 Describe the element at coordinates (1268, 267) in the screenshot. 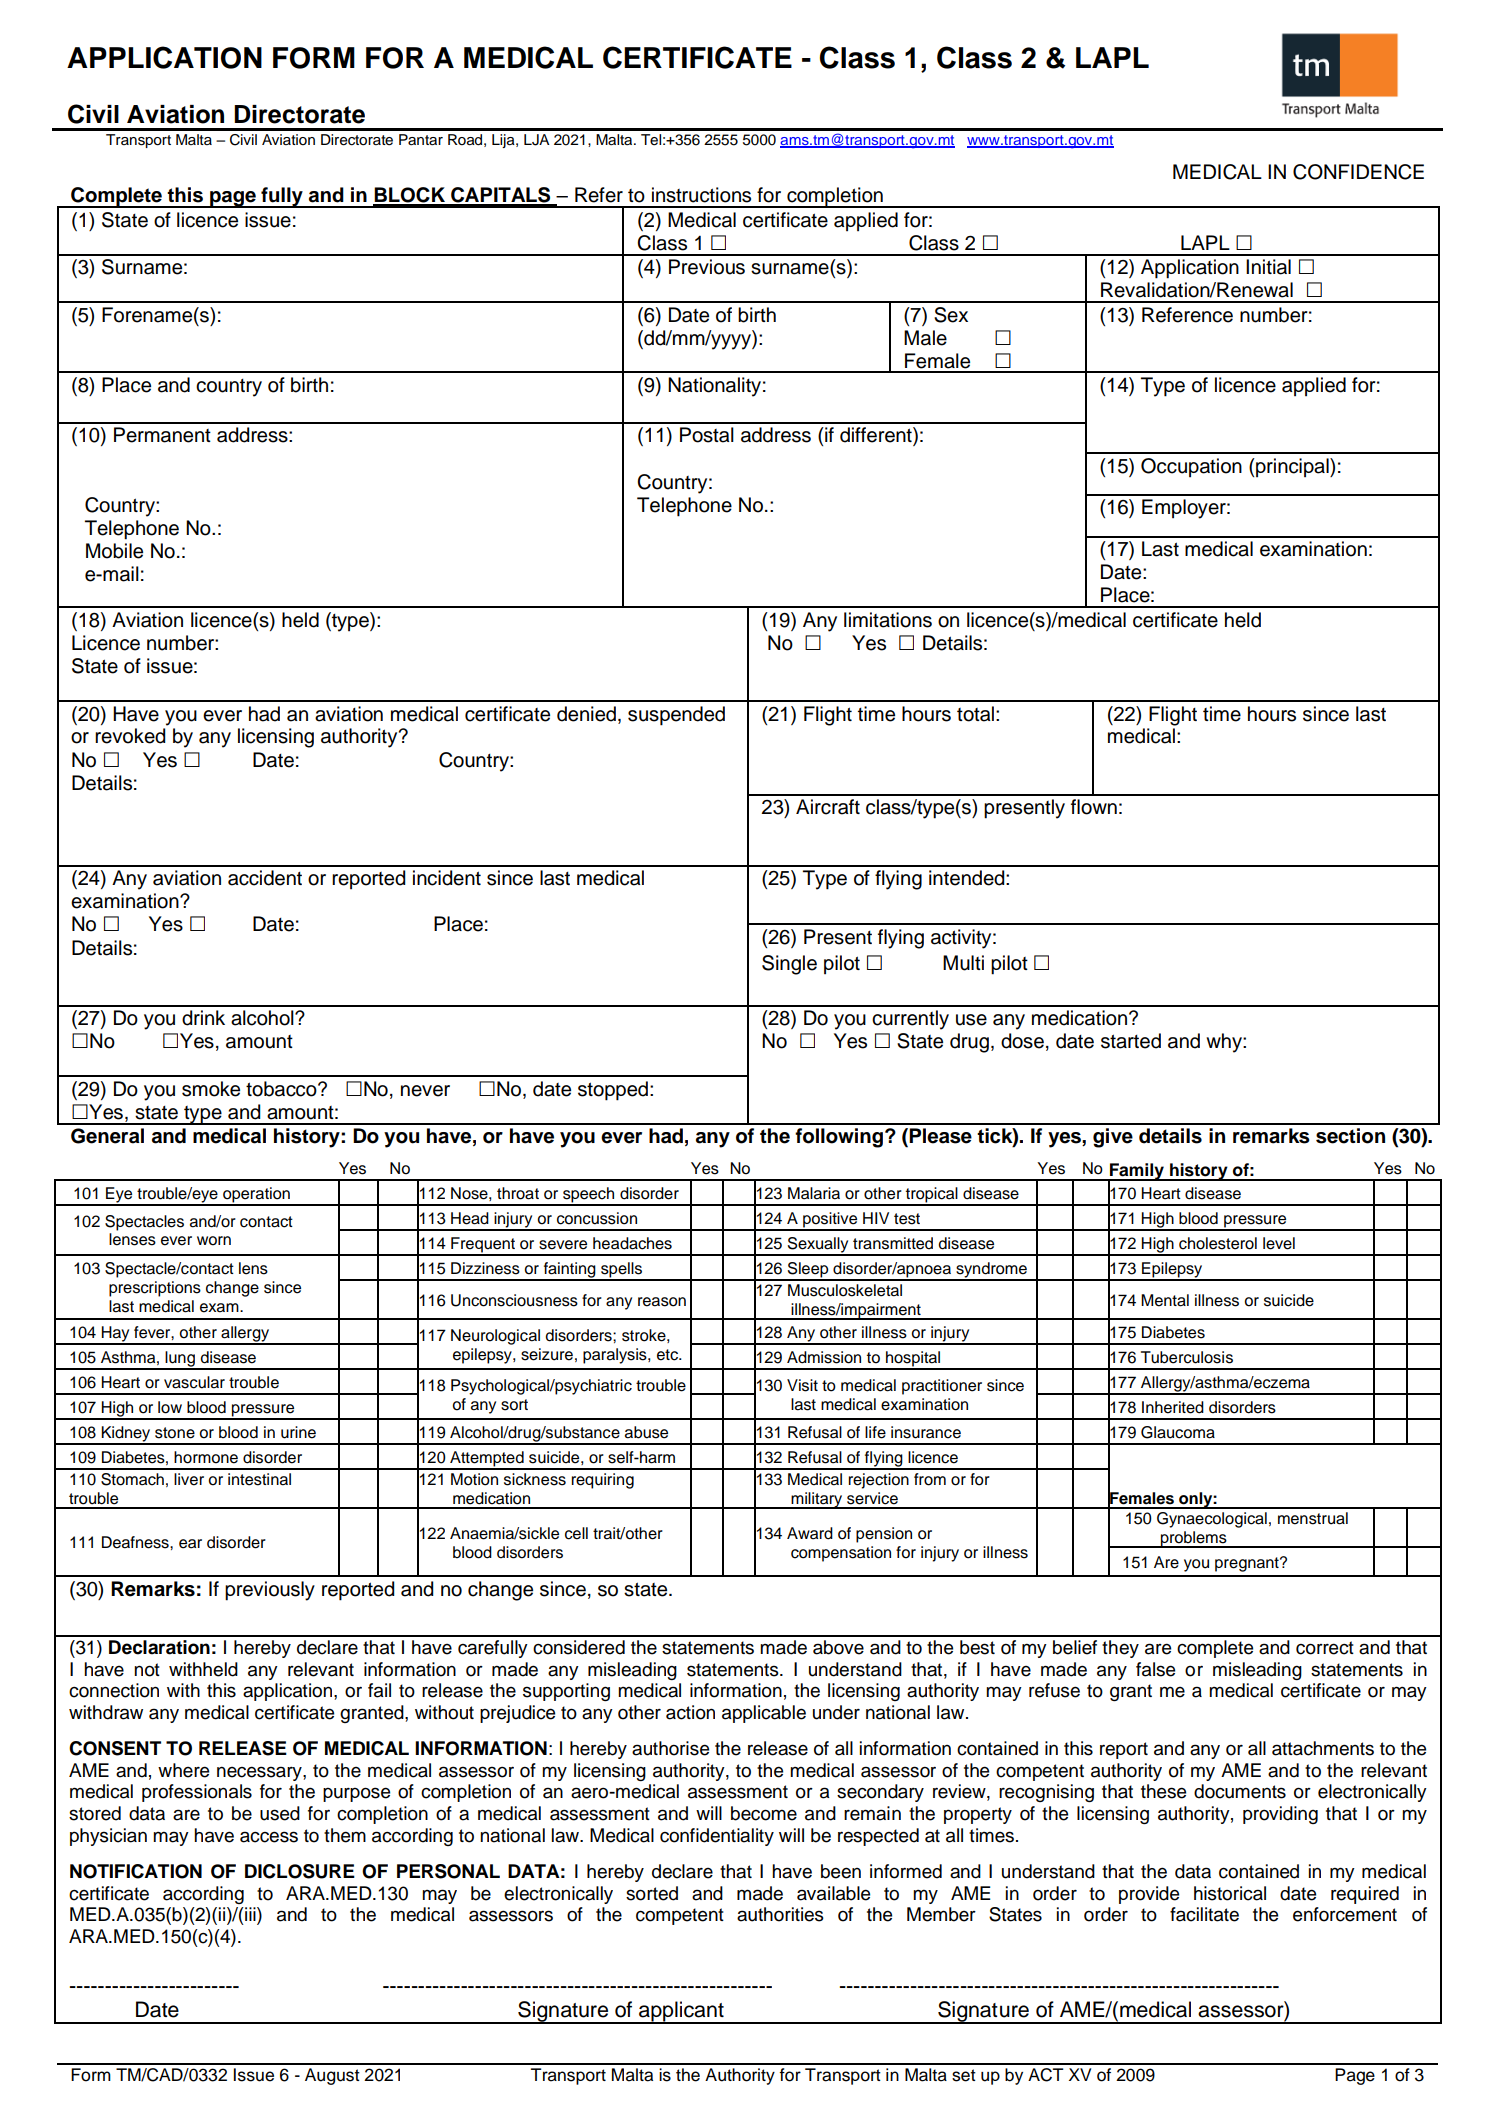

I see `Initial` at that location.
